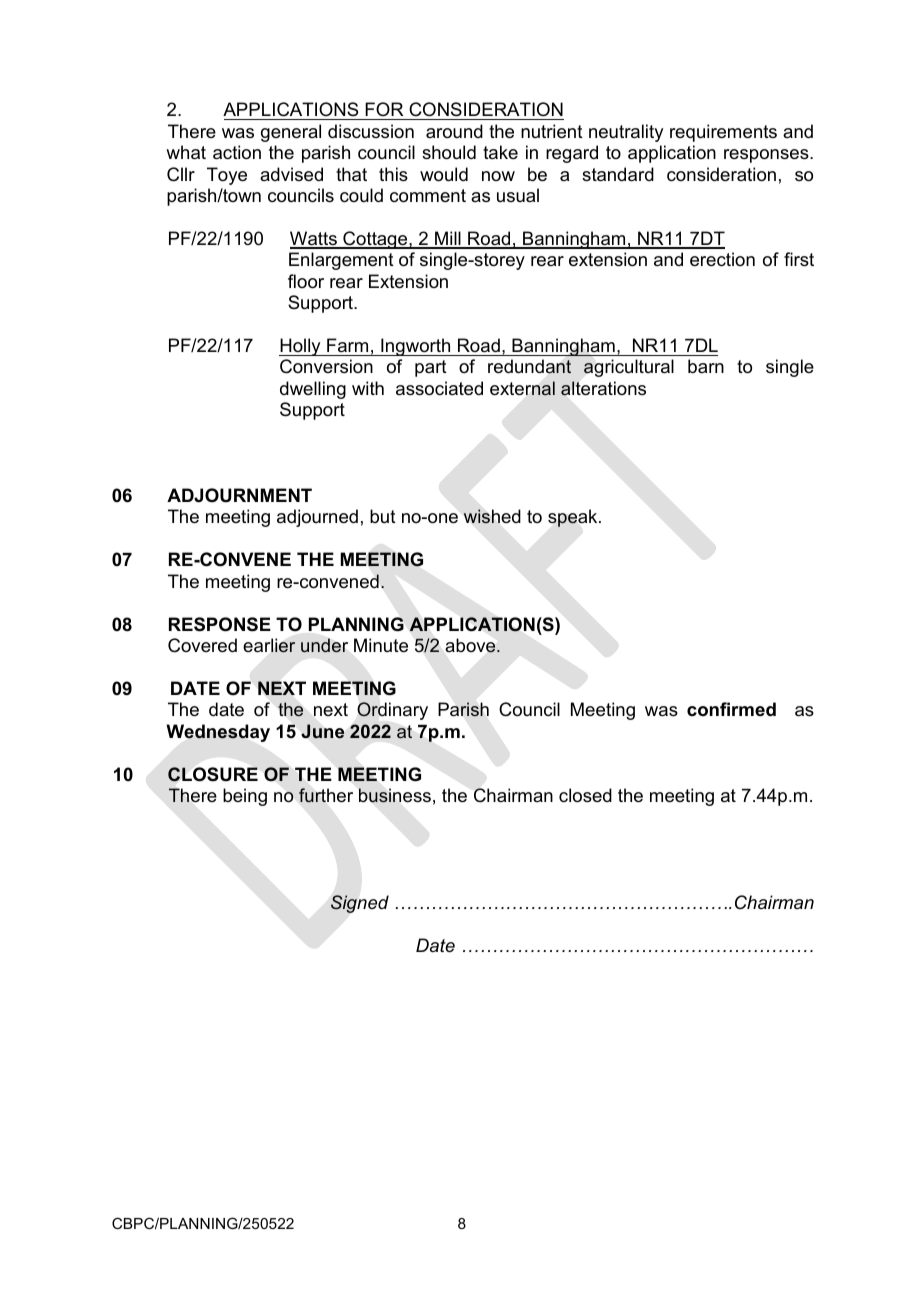  What do you see at coordinates (574, 518) in the screenshot?
I see `speak` at bounding box center [574, 518].
